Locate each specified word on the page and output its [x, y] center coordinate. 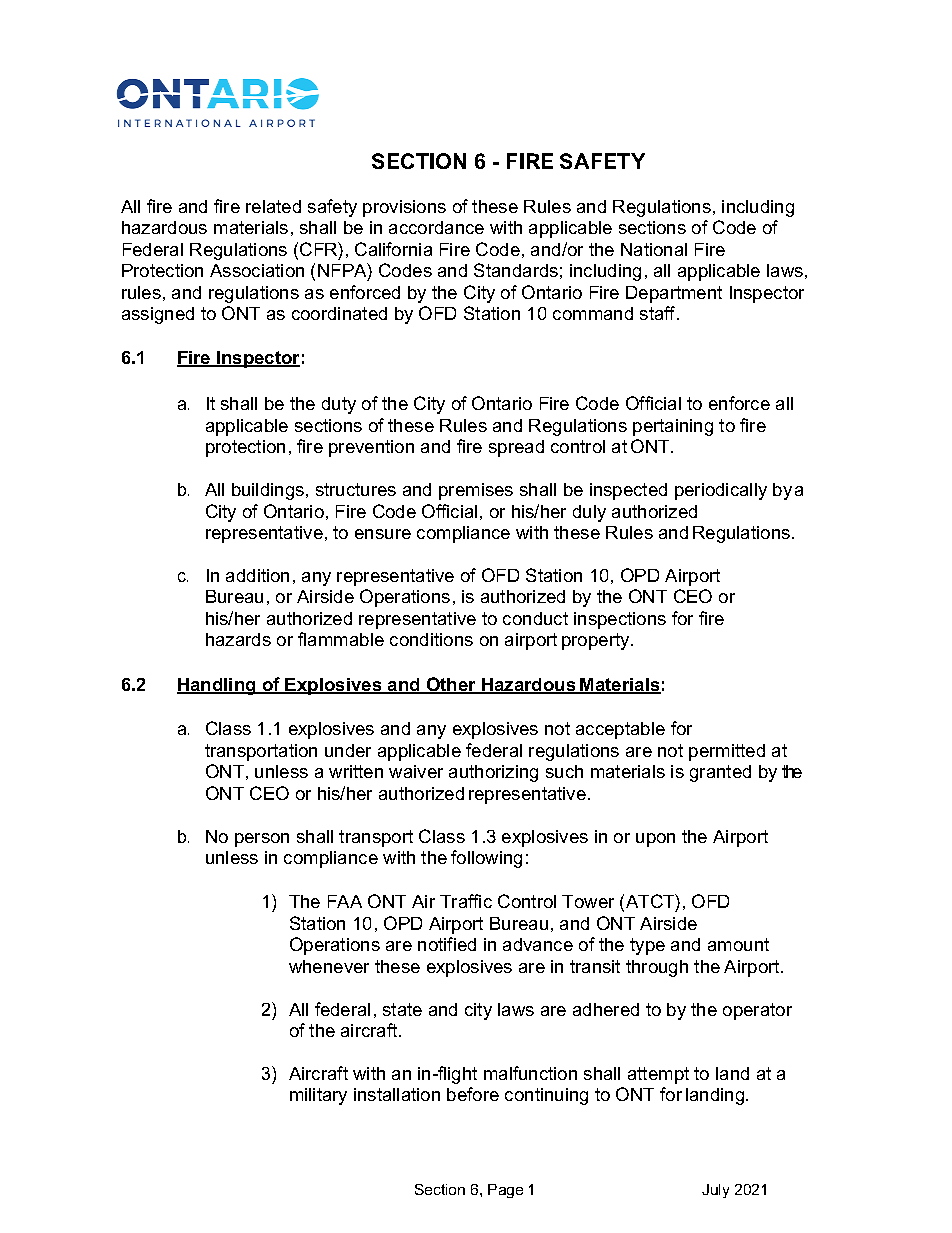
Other [451, 685]
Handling [217, 686]
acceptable [620, 730]
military [318, 1096]
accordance [436, 227]
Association [257, 270]
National [654, 249]
